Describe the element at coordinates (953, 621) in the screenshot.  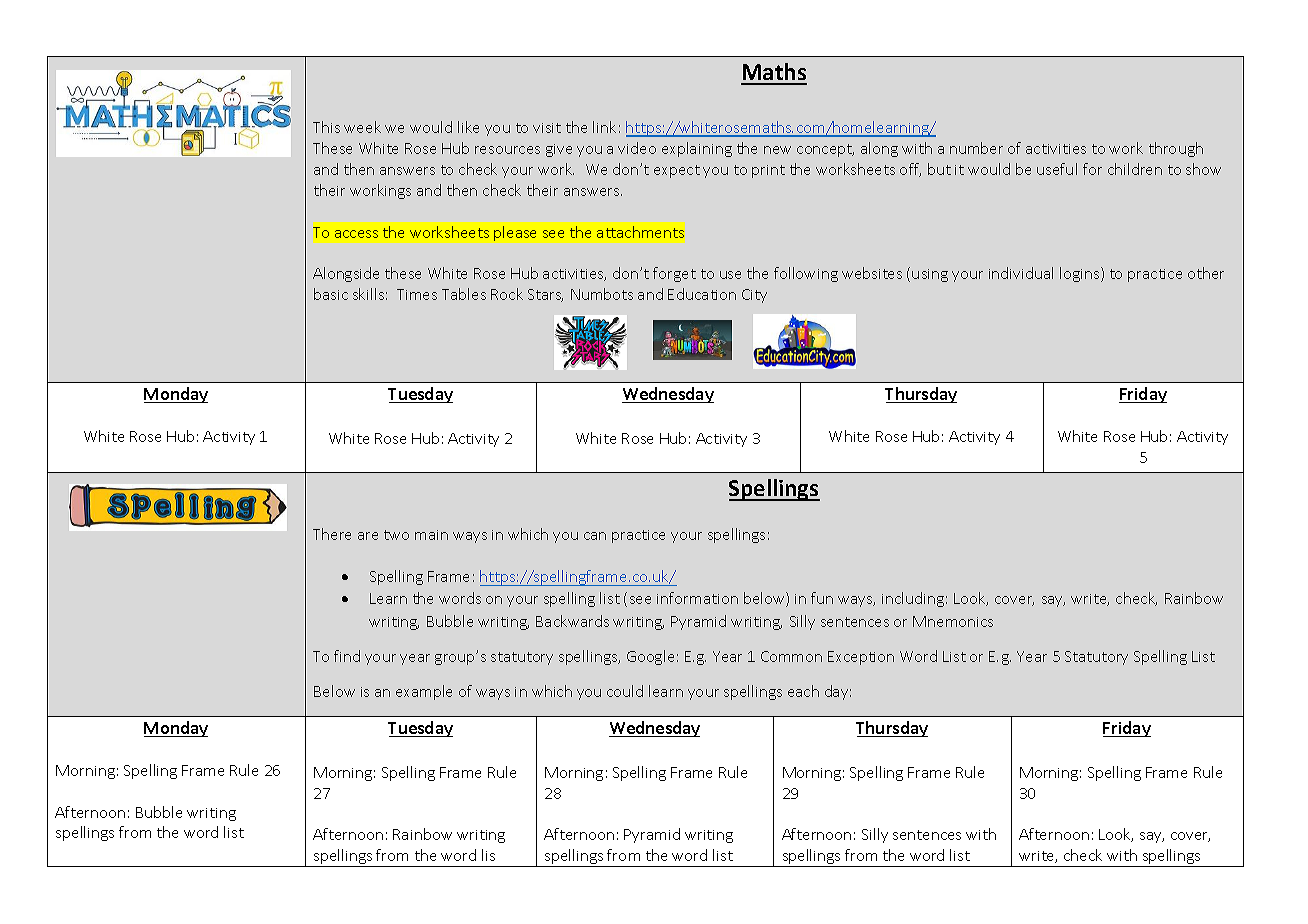
I see `Mnemonics` at that location.
